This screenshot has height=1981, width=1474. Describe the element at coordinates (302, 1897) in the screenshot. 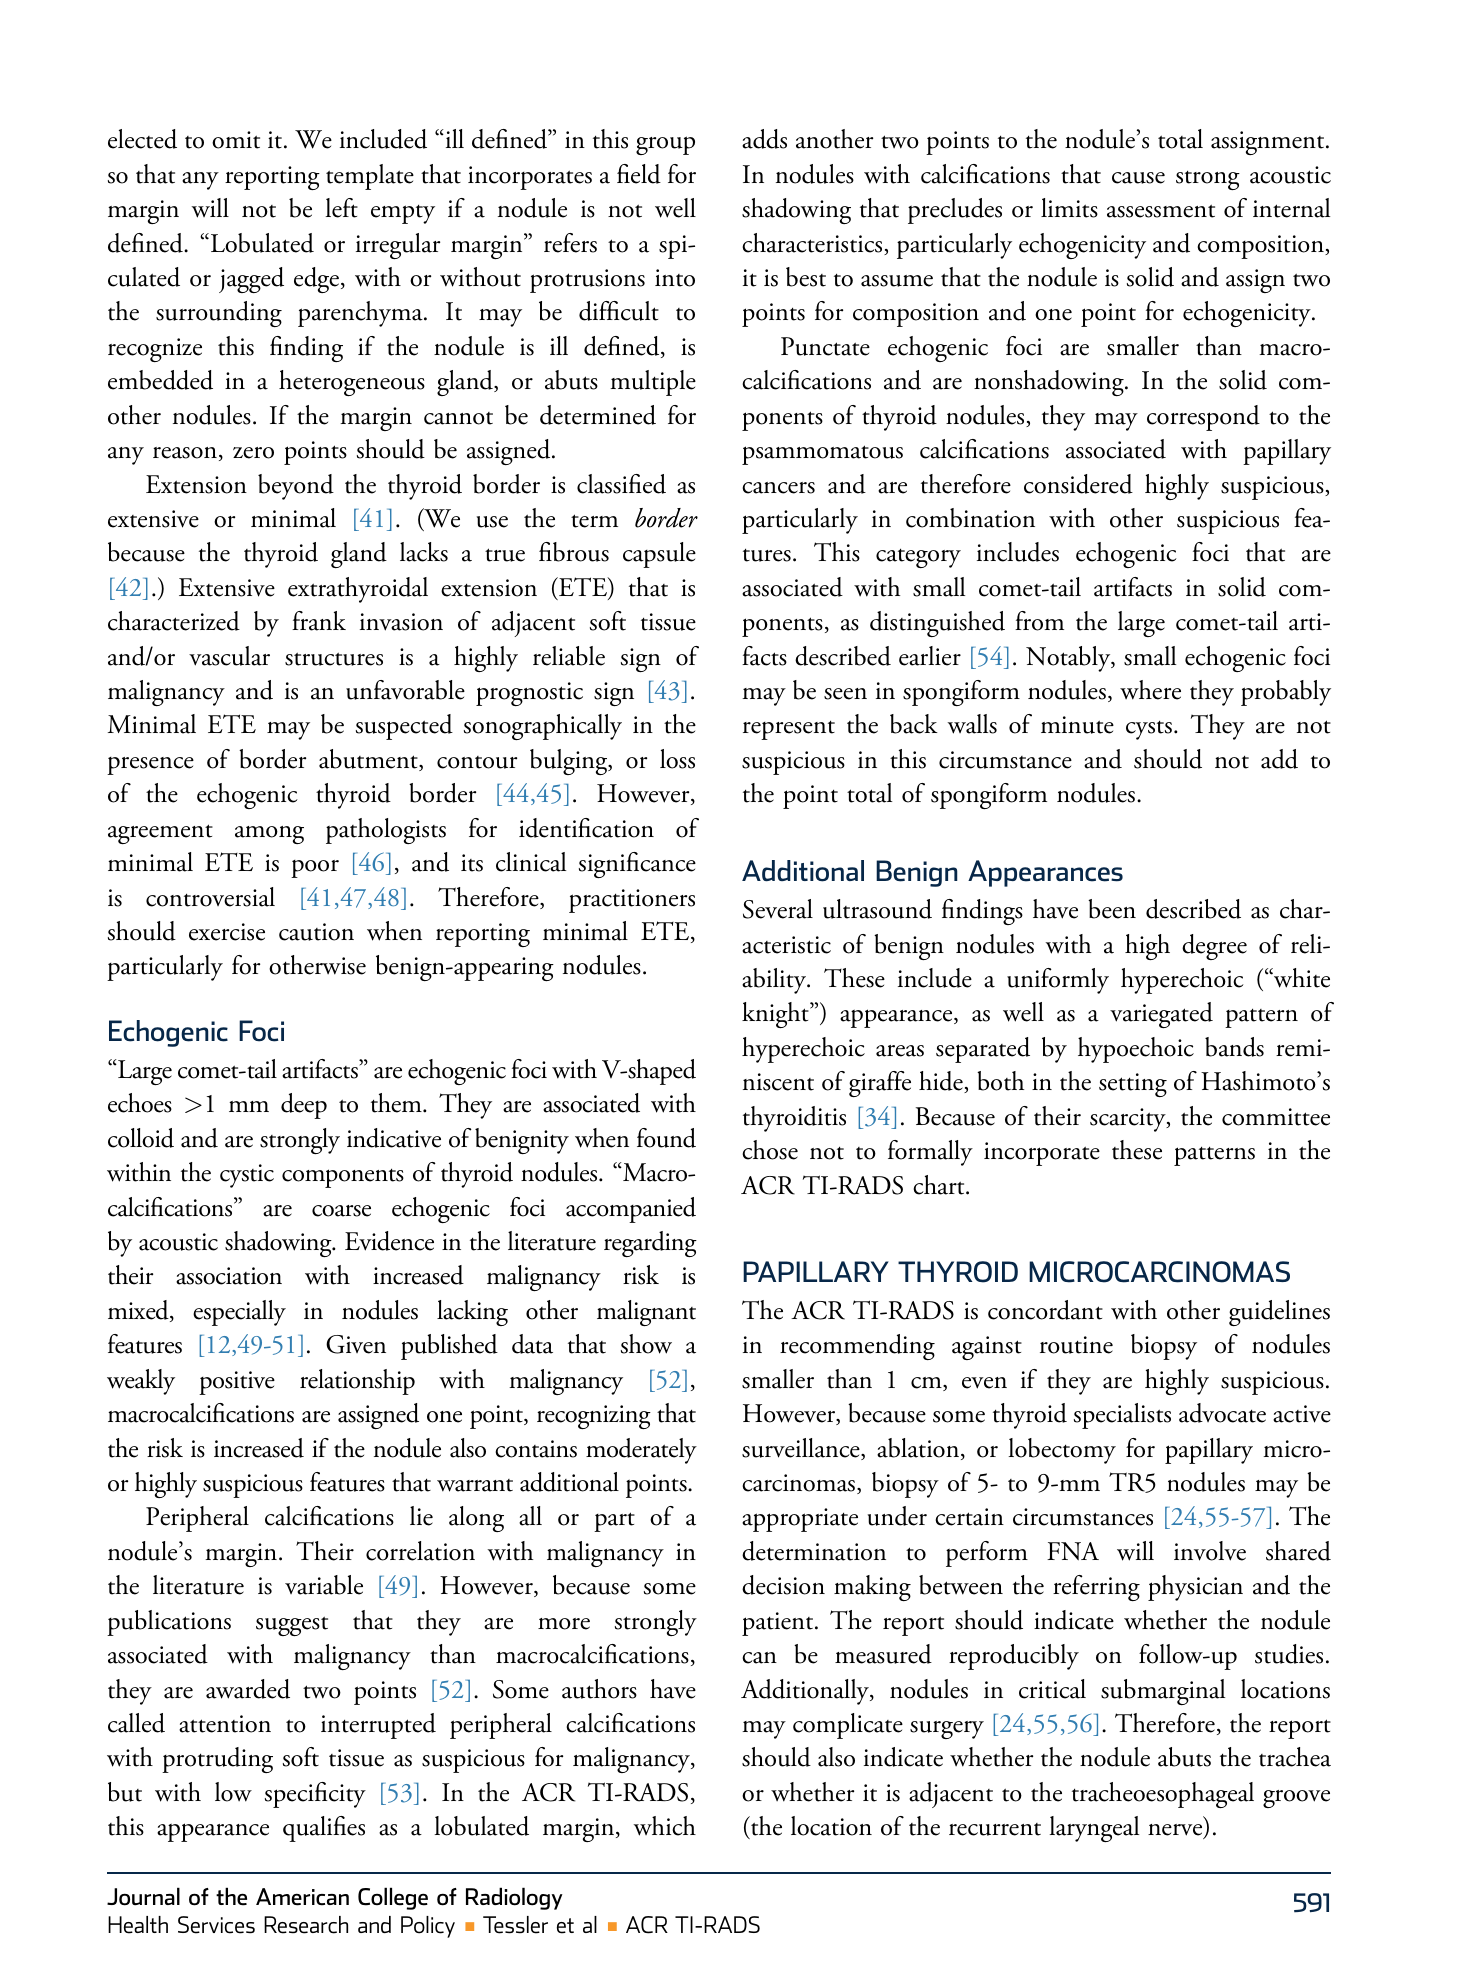

I see `American` at that location.
